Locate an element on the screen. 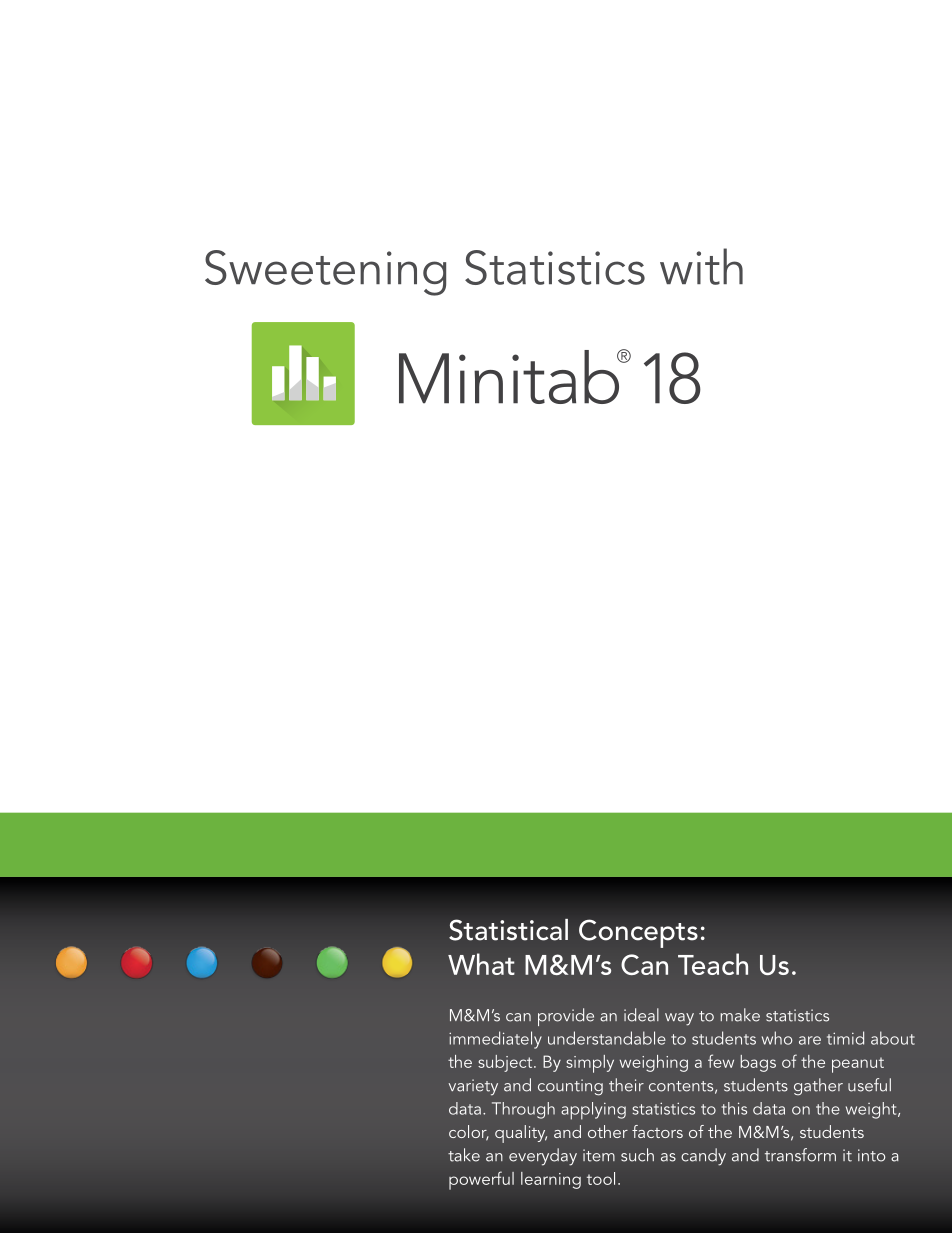 This screenshot has width=952, height=1233. provide is located at coordinates (566, 1017).
